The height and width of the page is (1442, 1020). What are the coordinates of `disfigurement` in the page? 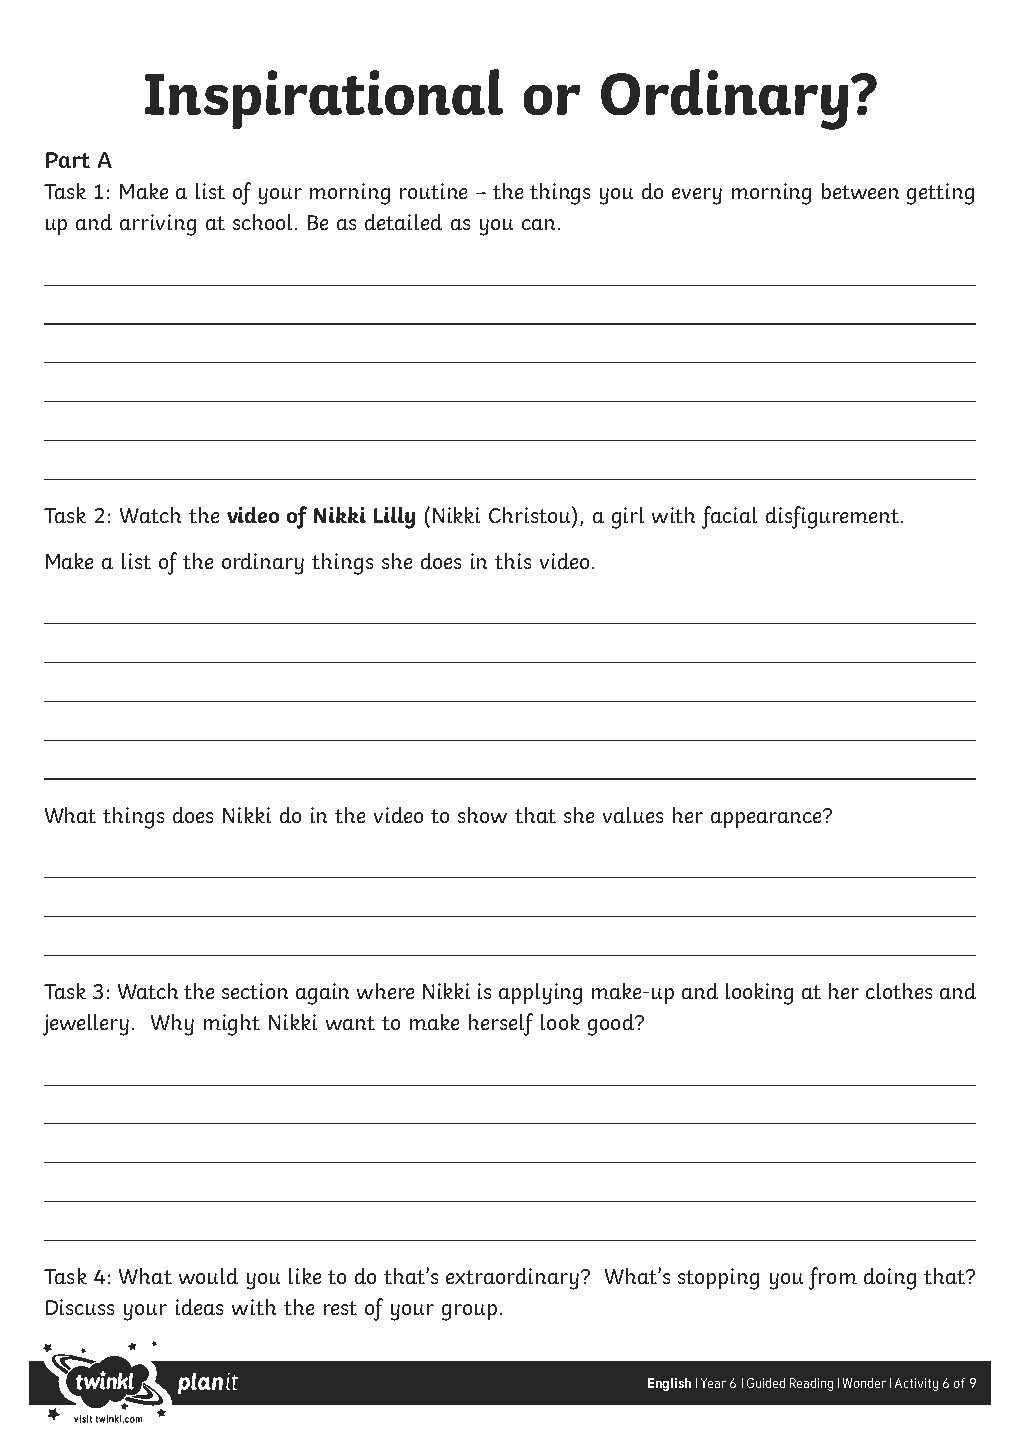 It's located at (832, 517).
